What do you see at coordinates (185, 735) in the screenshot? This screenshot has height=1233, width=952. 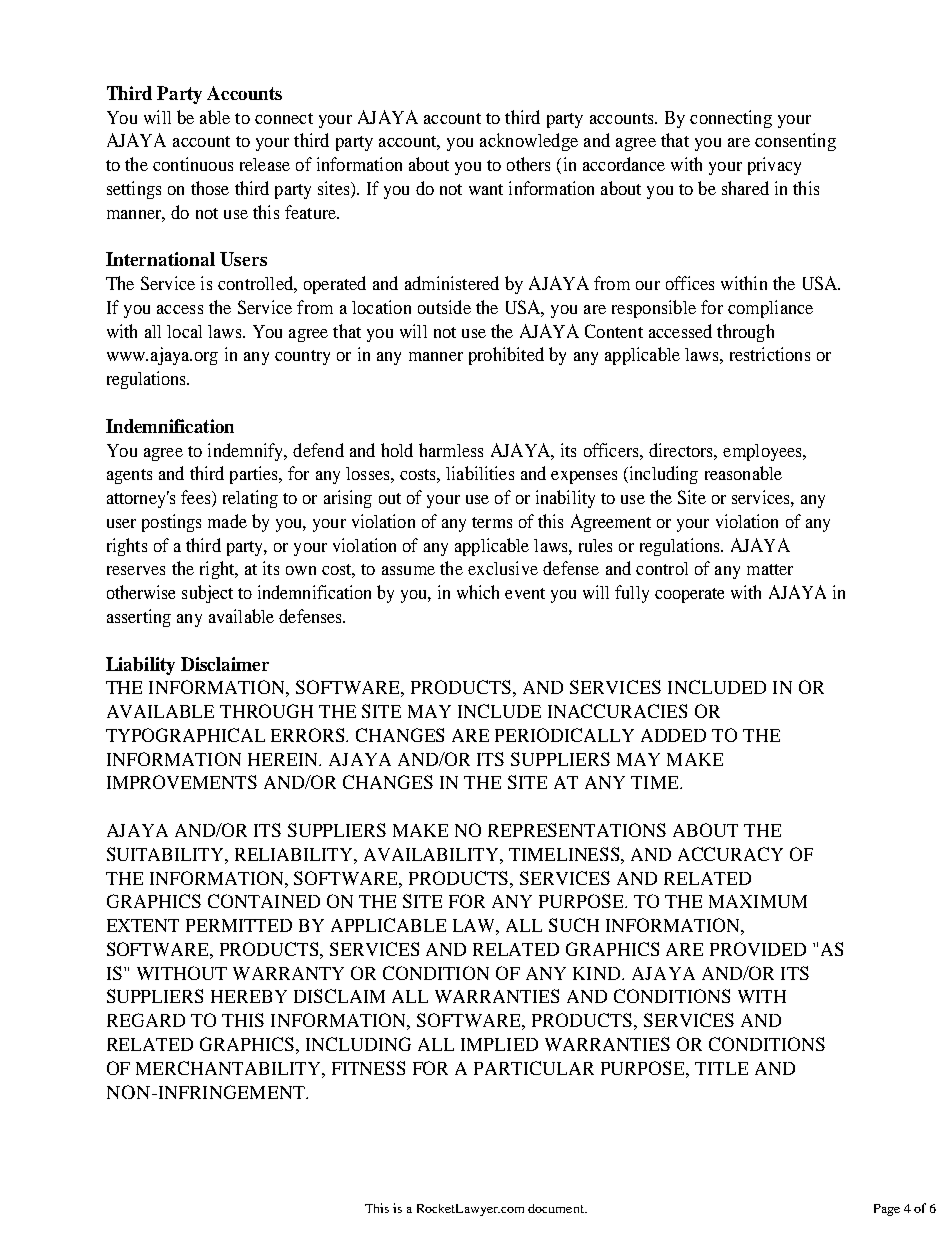 I see `TYPOGRAPHICAL` at bounding box center [185, 735].
